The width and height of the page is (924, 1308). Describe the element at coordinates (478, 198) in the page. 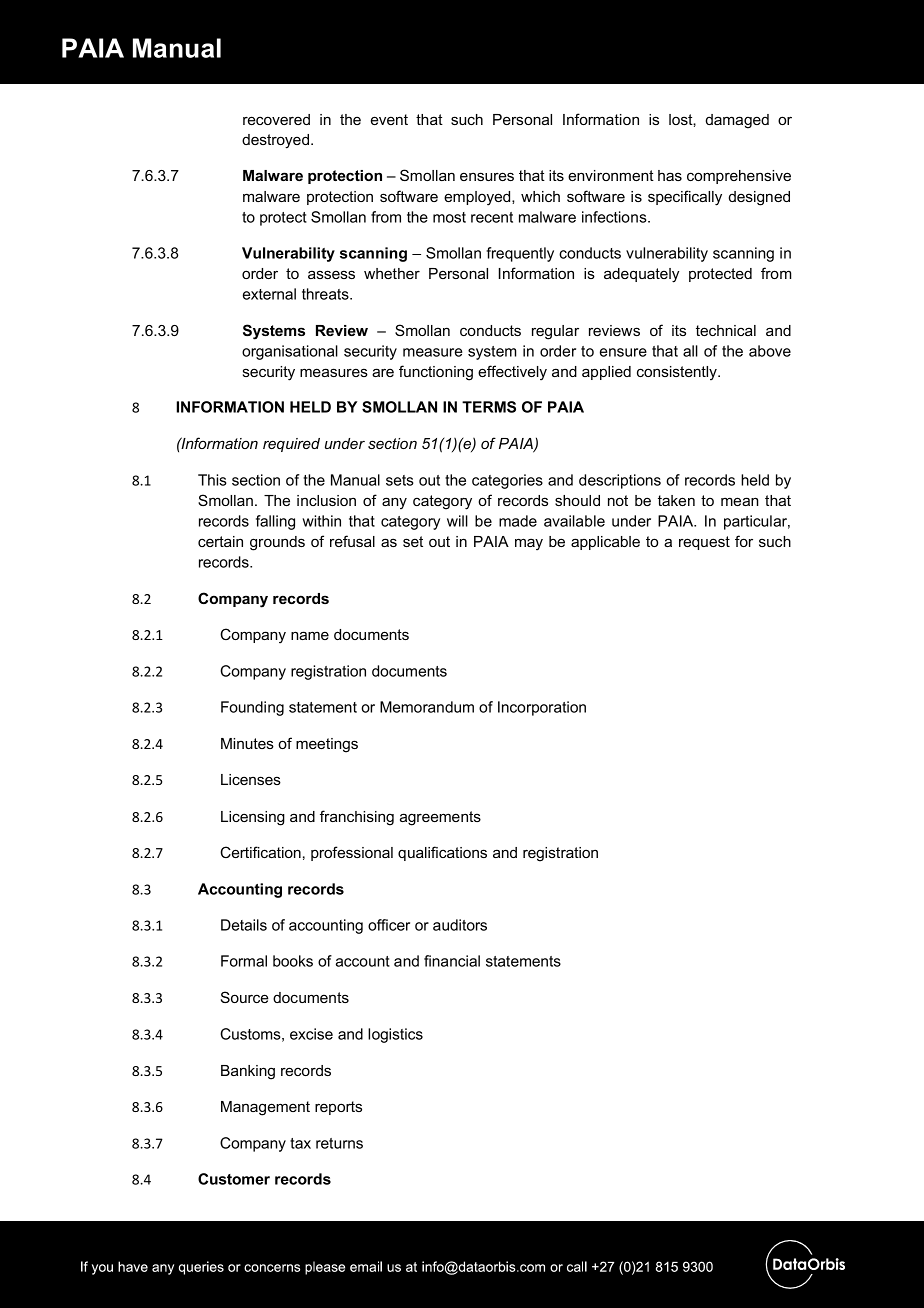

I see `employed` at that location.
